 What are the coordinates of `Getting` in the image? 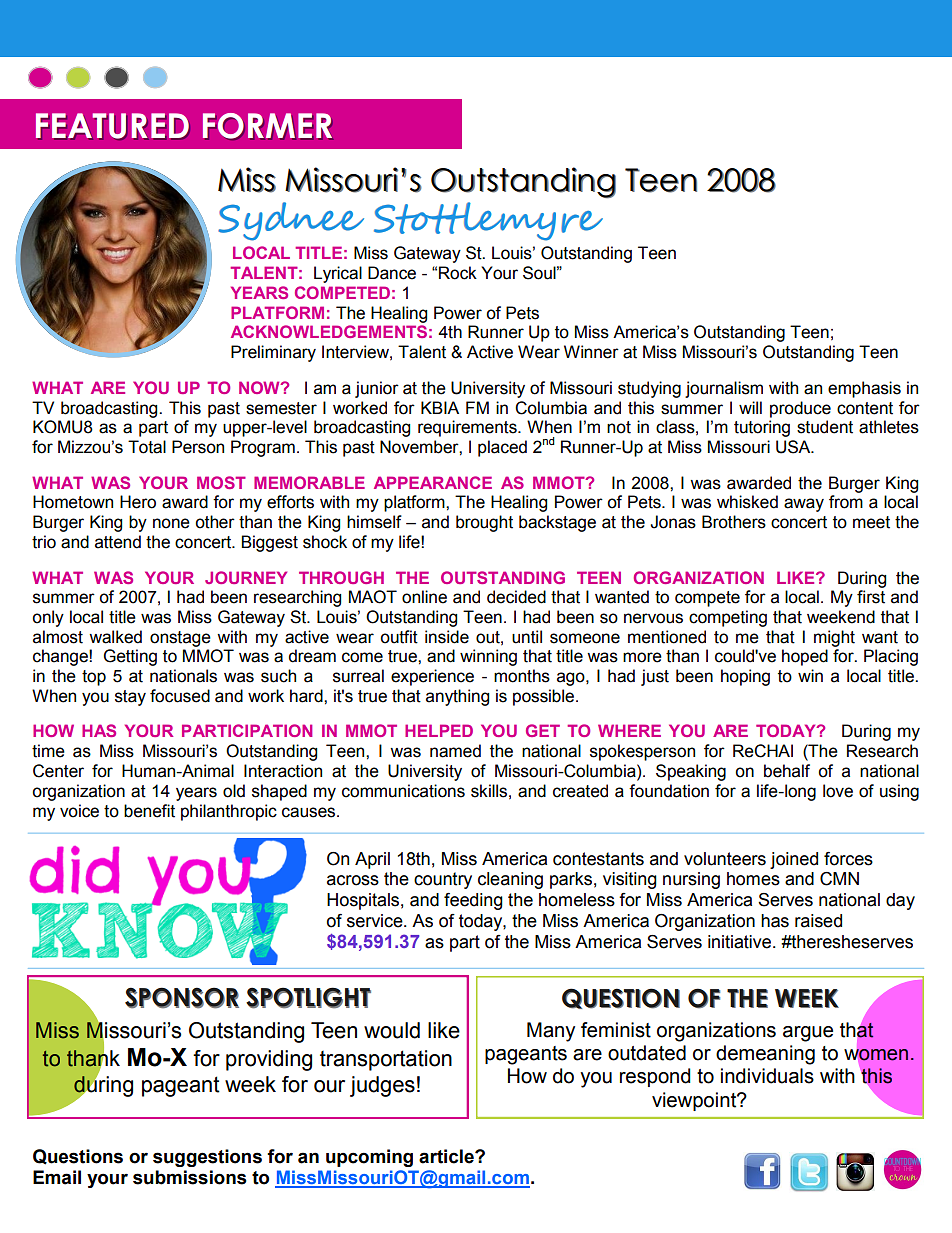 It's located at (130, 657).
